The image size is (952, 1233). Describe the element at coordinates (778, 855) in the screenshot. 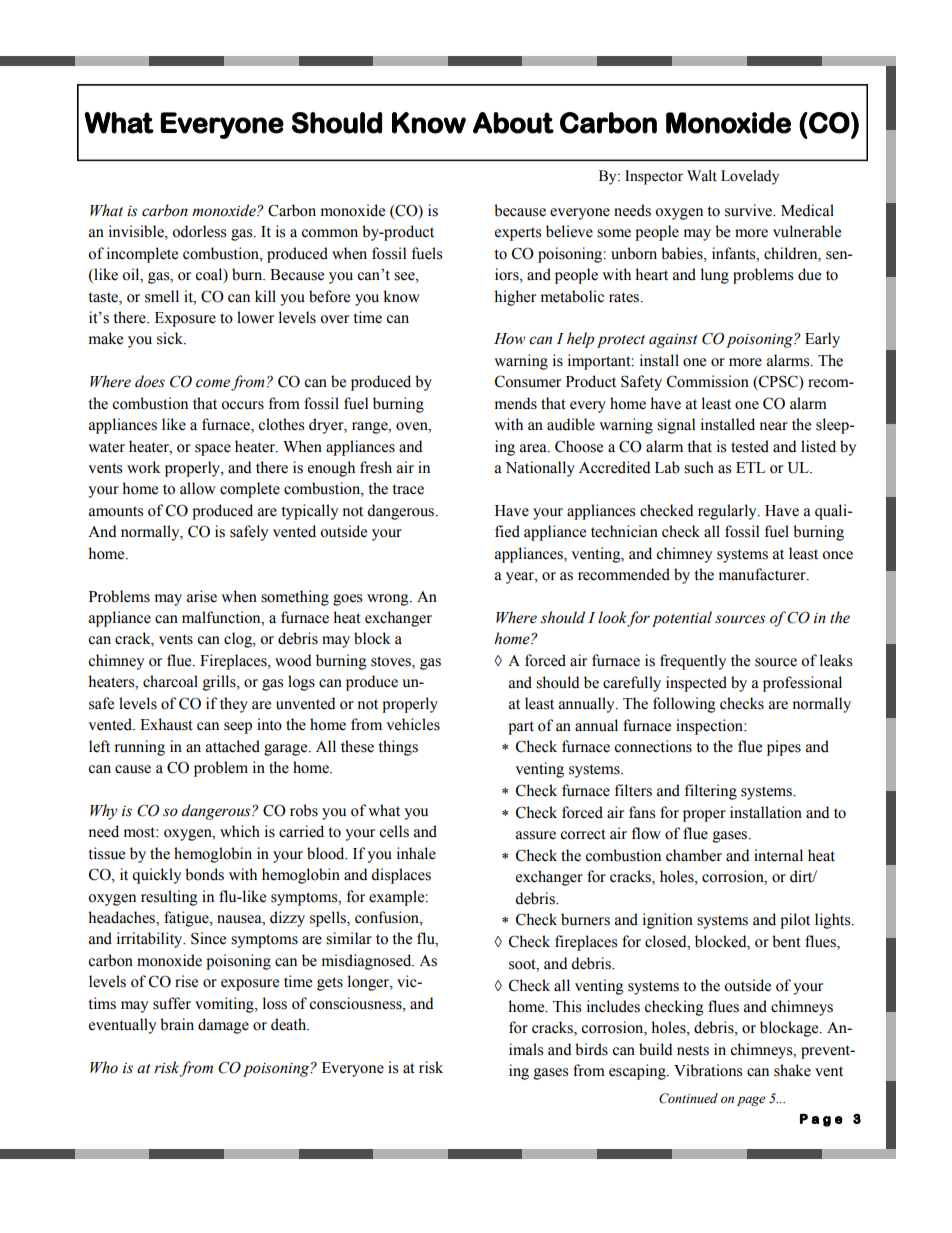

I see `internal` at that location.
